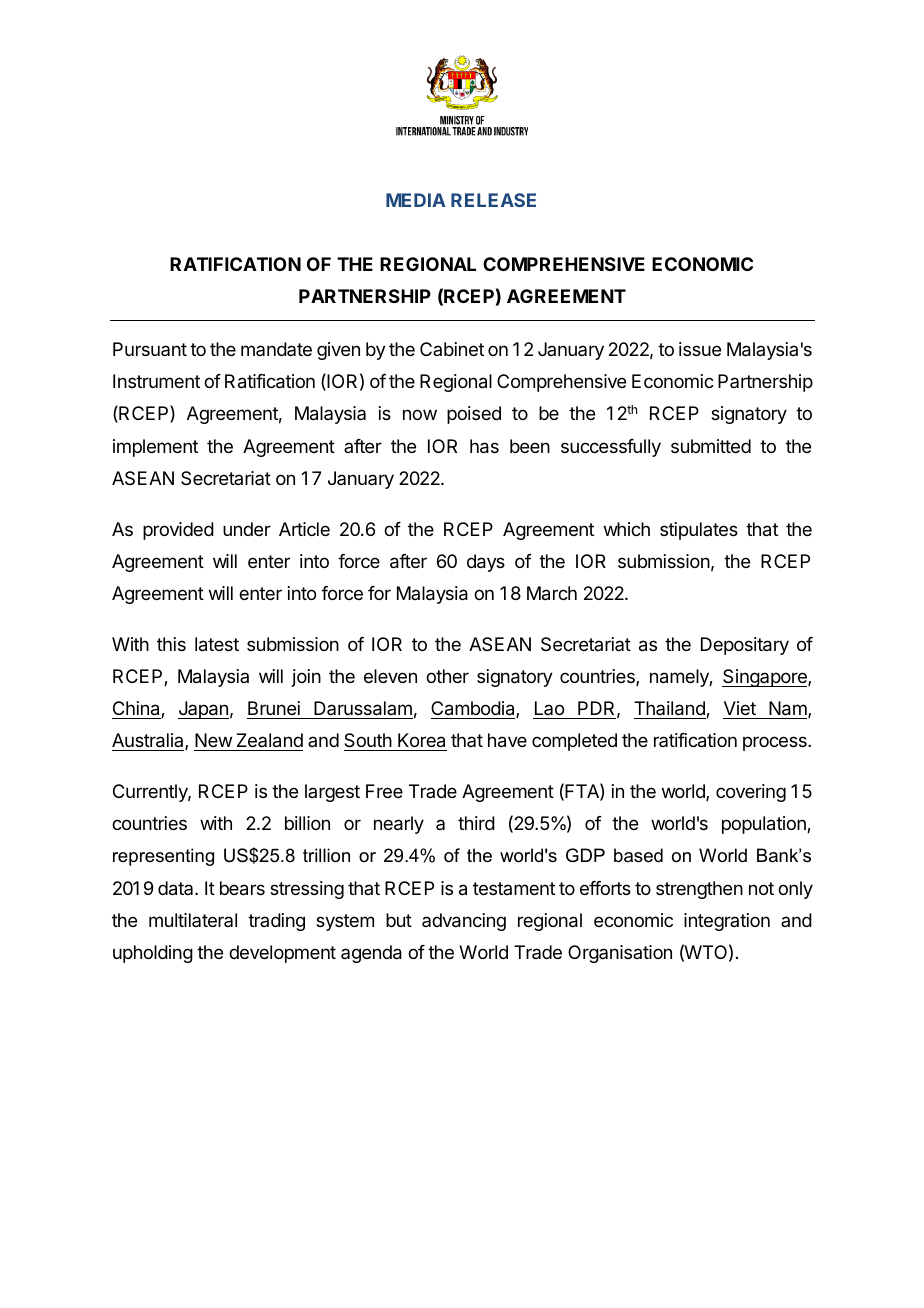  Describe the element at coordinates (700, 349) in the document. I see `issue` at that location.
